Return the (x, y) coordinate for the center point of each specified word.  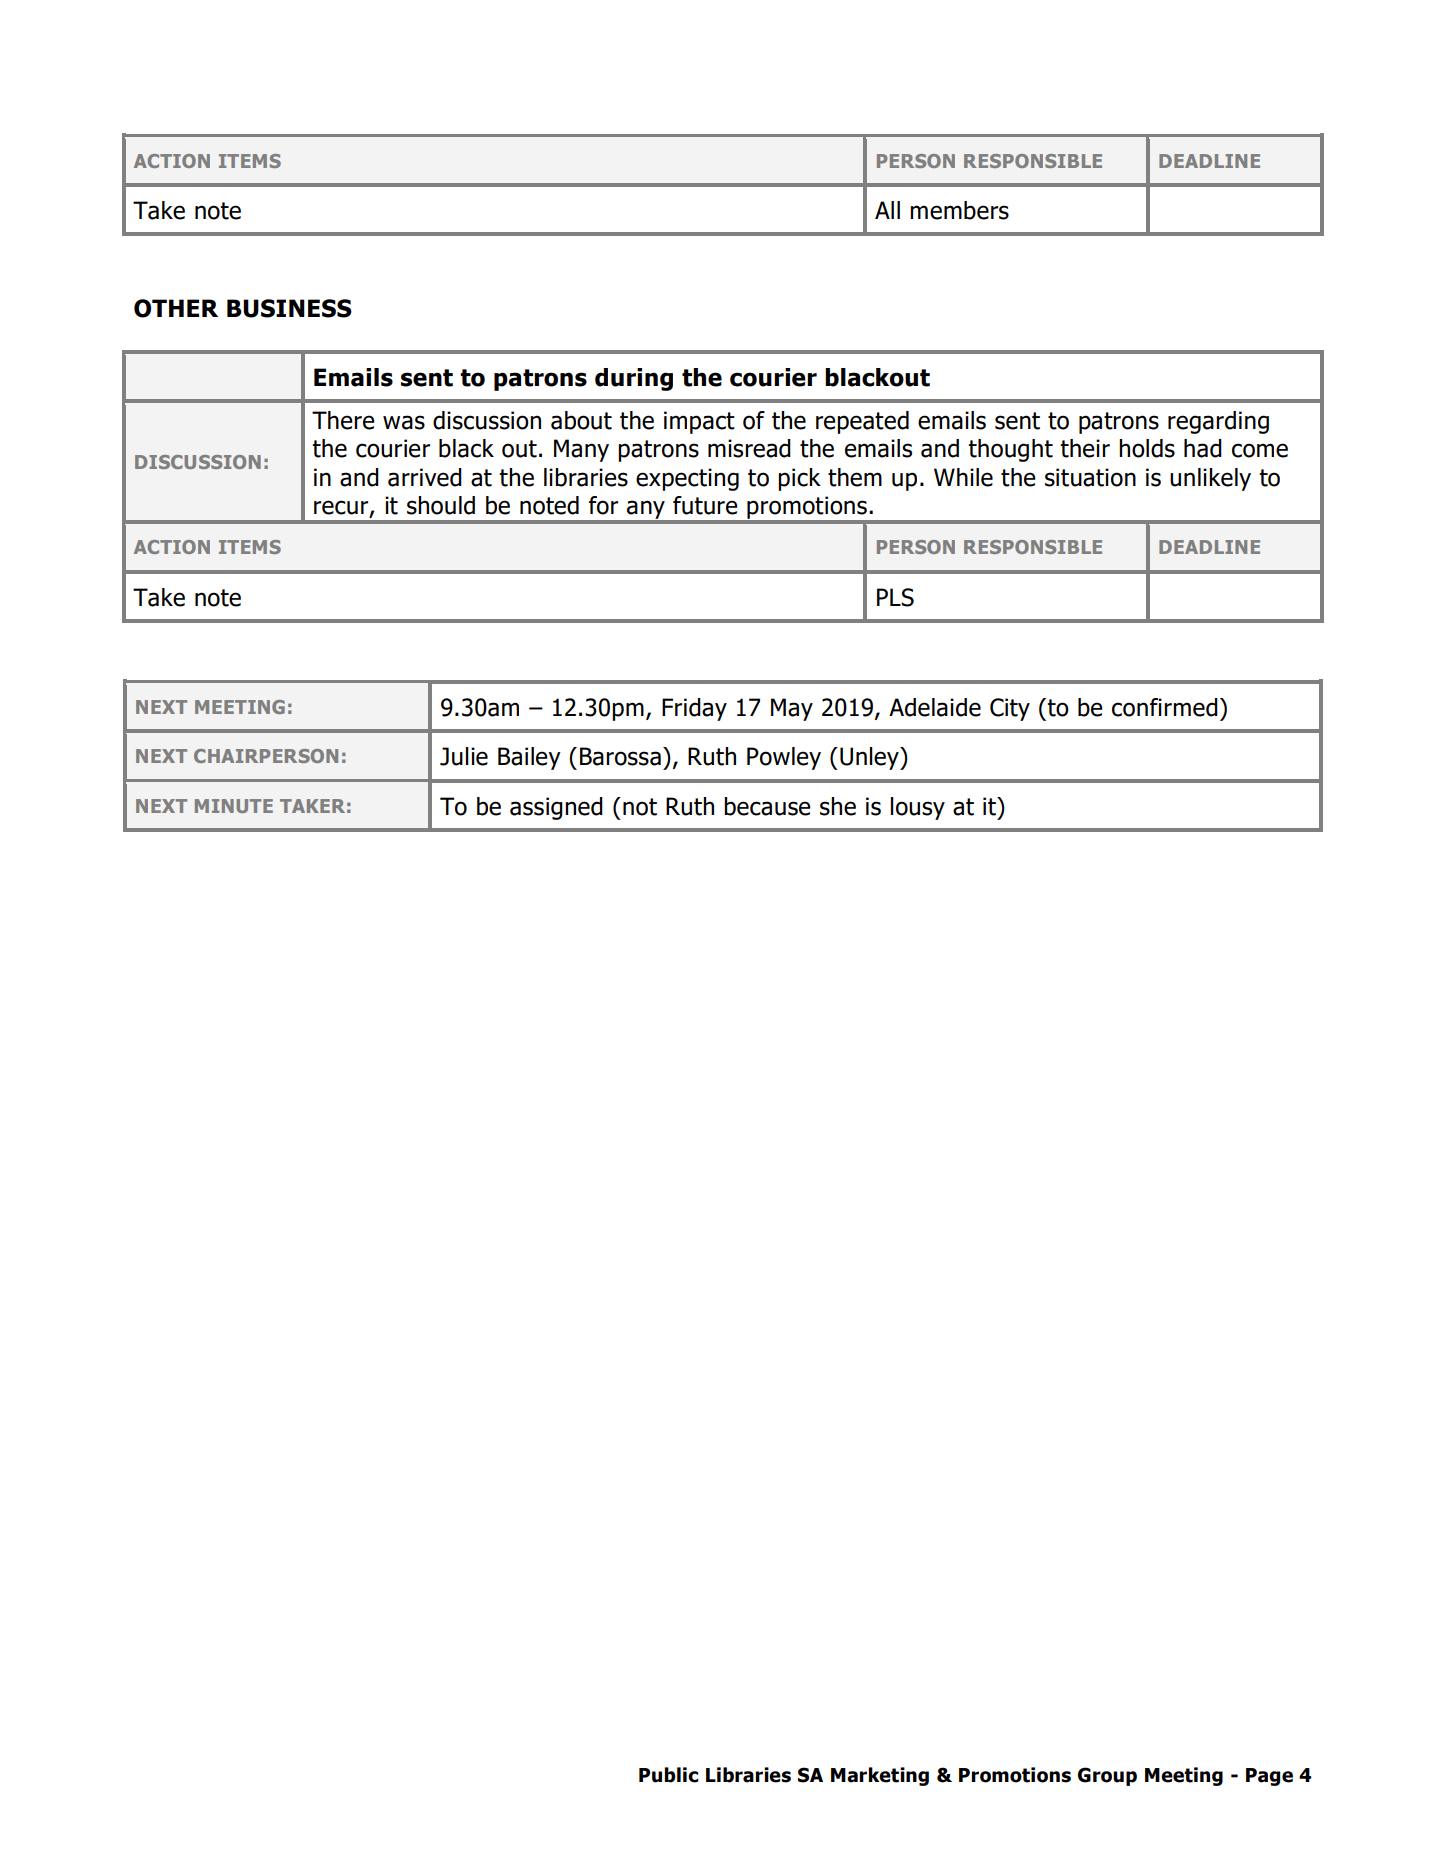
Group (1107, 1776)
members (959, 210)
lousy (918, 808)
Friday (694, 709)
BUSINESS (289, 308)
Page (1269, 1777)
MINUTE (234, 806)
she (838, 806)
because (767, 806)
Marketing (880, 1776)
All (887, 210)
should (441, 505)
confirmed (1165, 707)
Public (668, 1775)
